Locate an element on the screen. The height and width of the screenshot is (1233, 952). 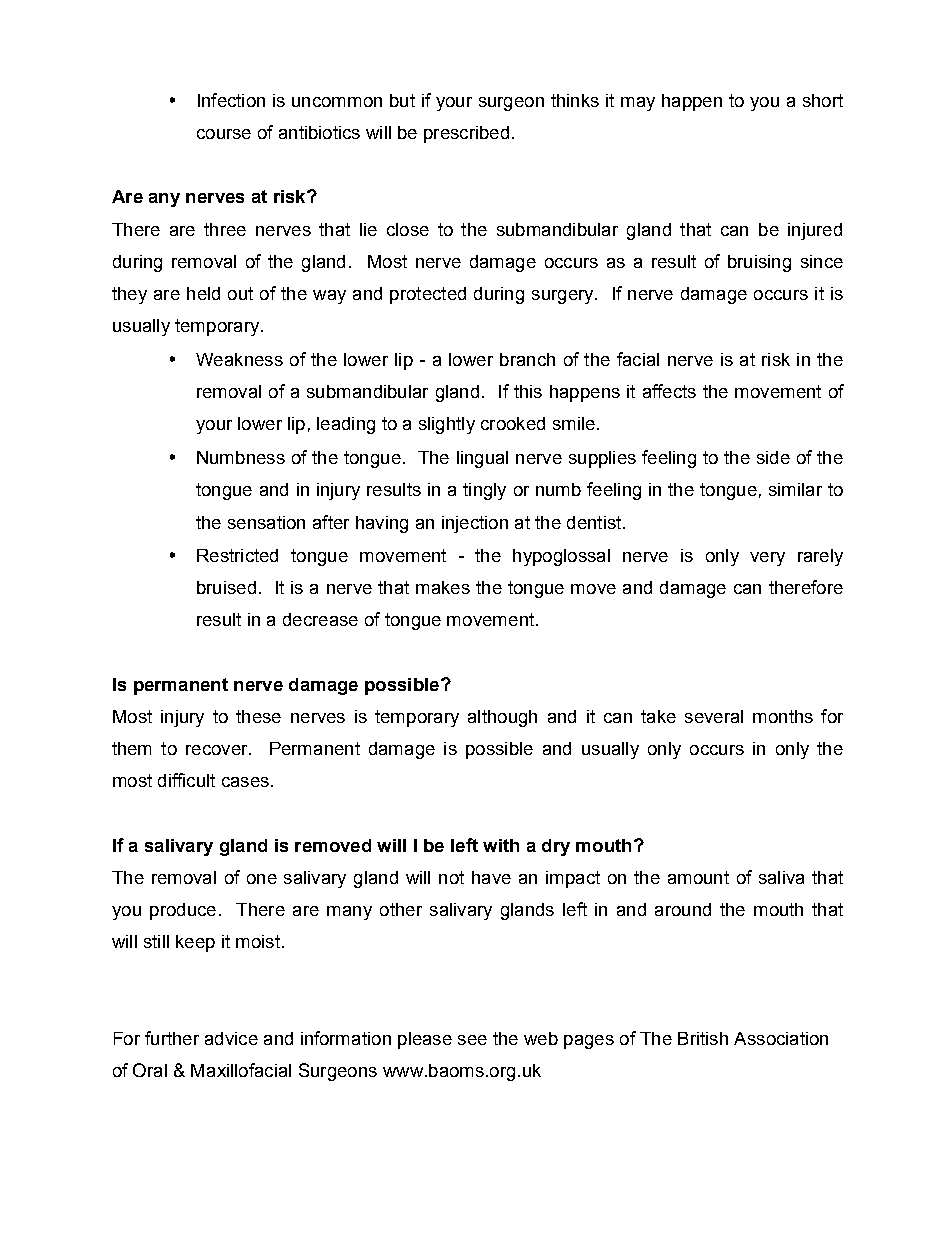
although is located at coordinates (502, 718).
